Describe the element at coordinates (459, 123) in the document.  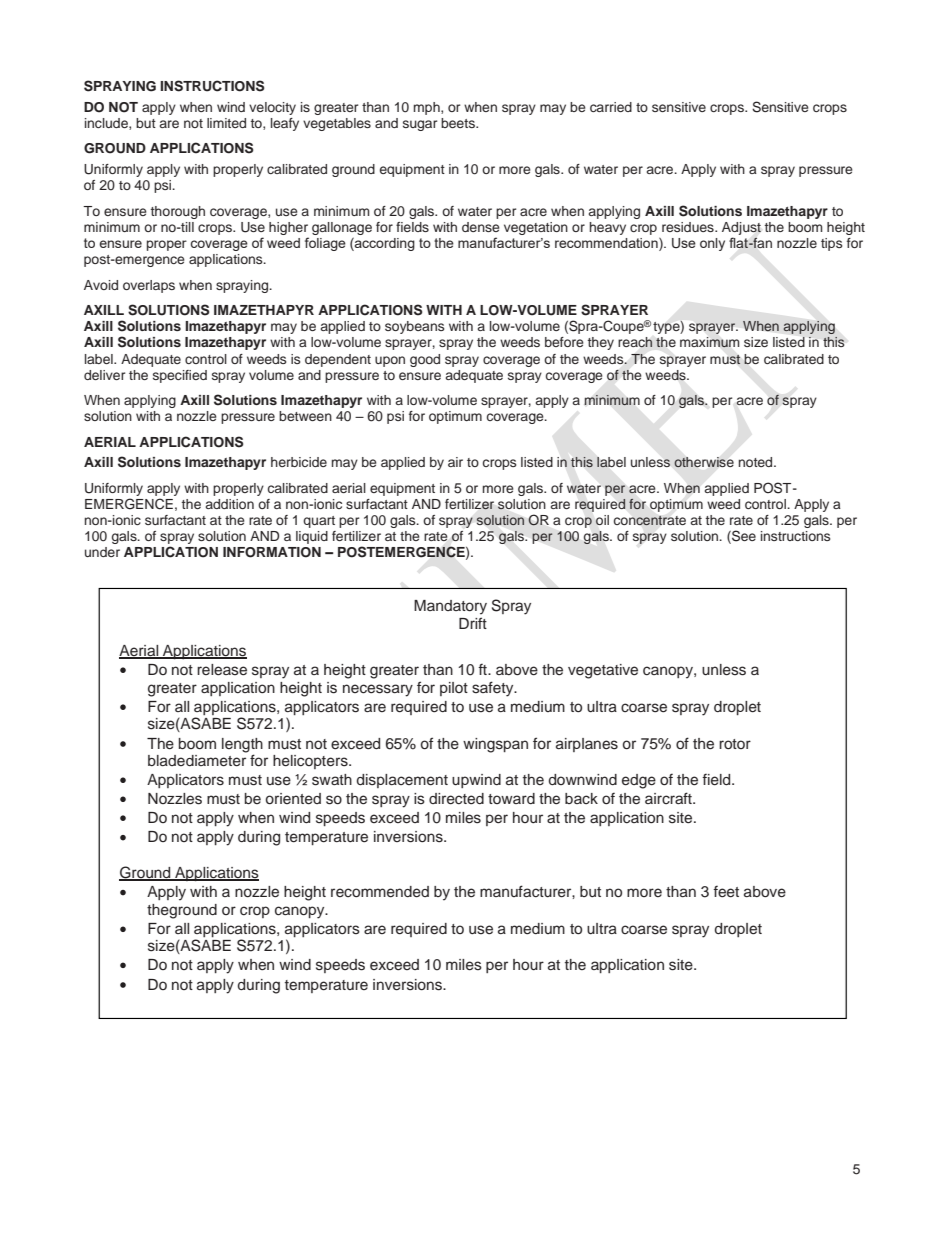
I see `beets` at that location.
